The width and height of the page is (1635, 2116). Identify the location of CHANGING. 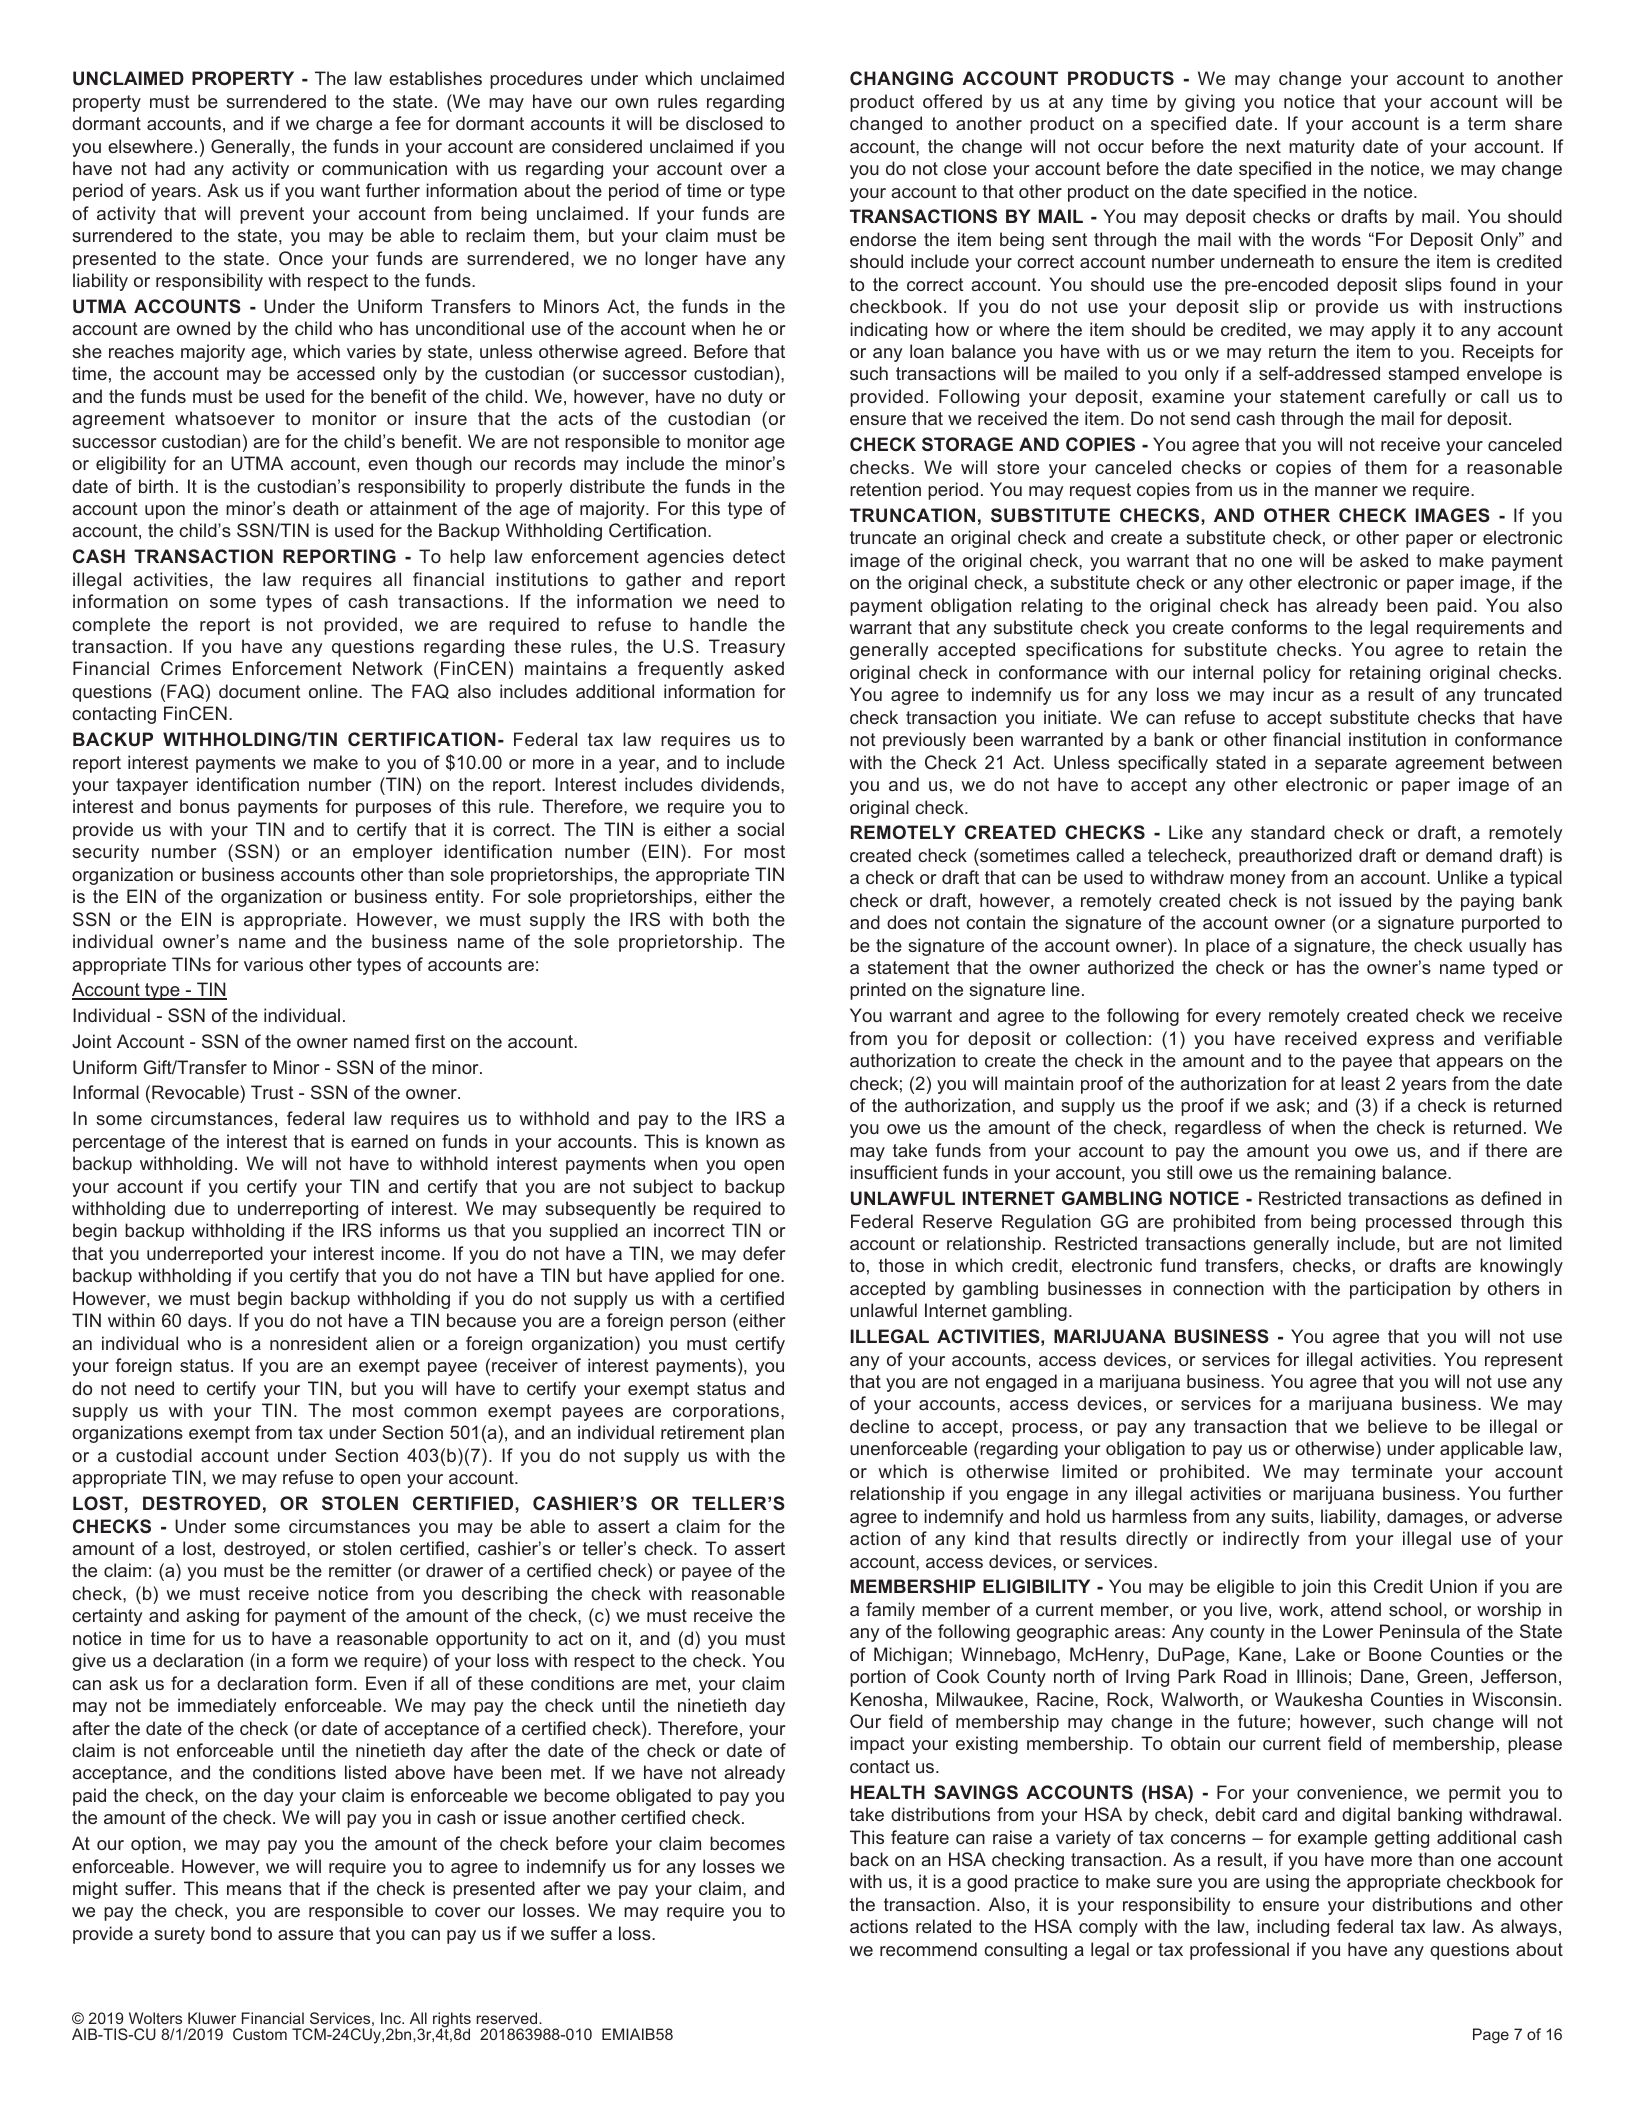
(901, 78).
